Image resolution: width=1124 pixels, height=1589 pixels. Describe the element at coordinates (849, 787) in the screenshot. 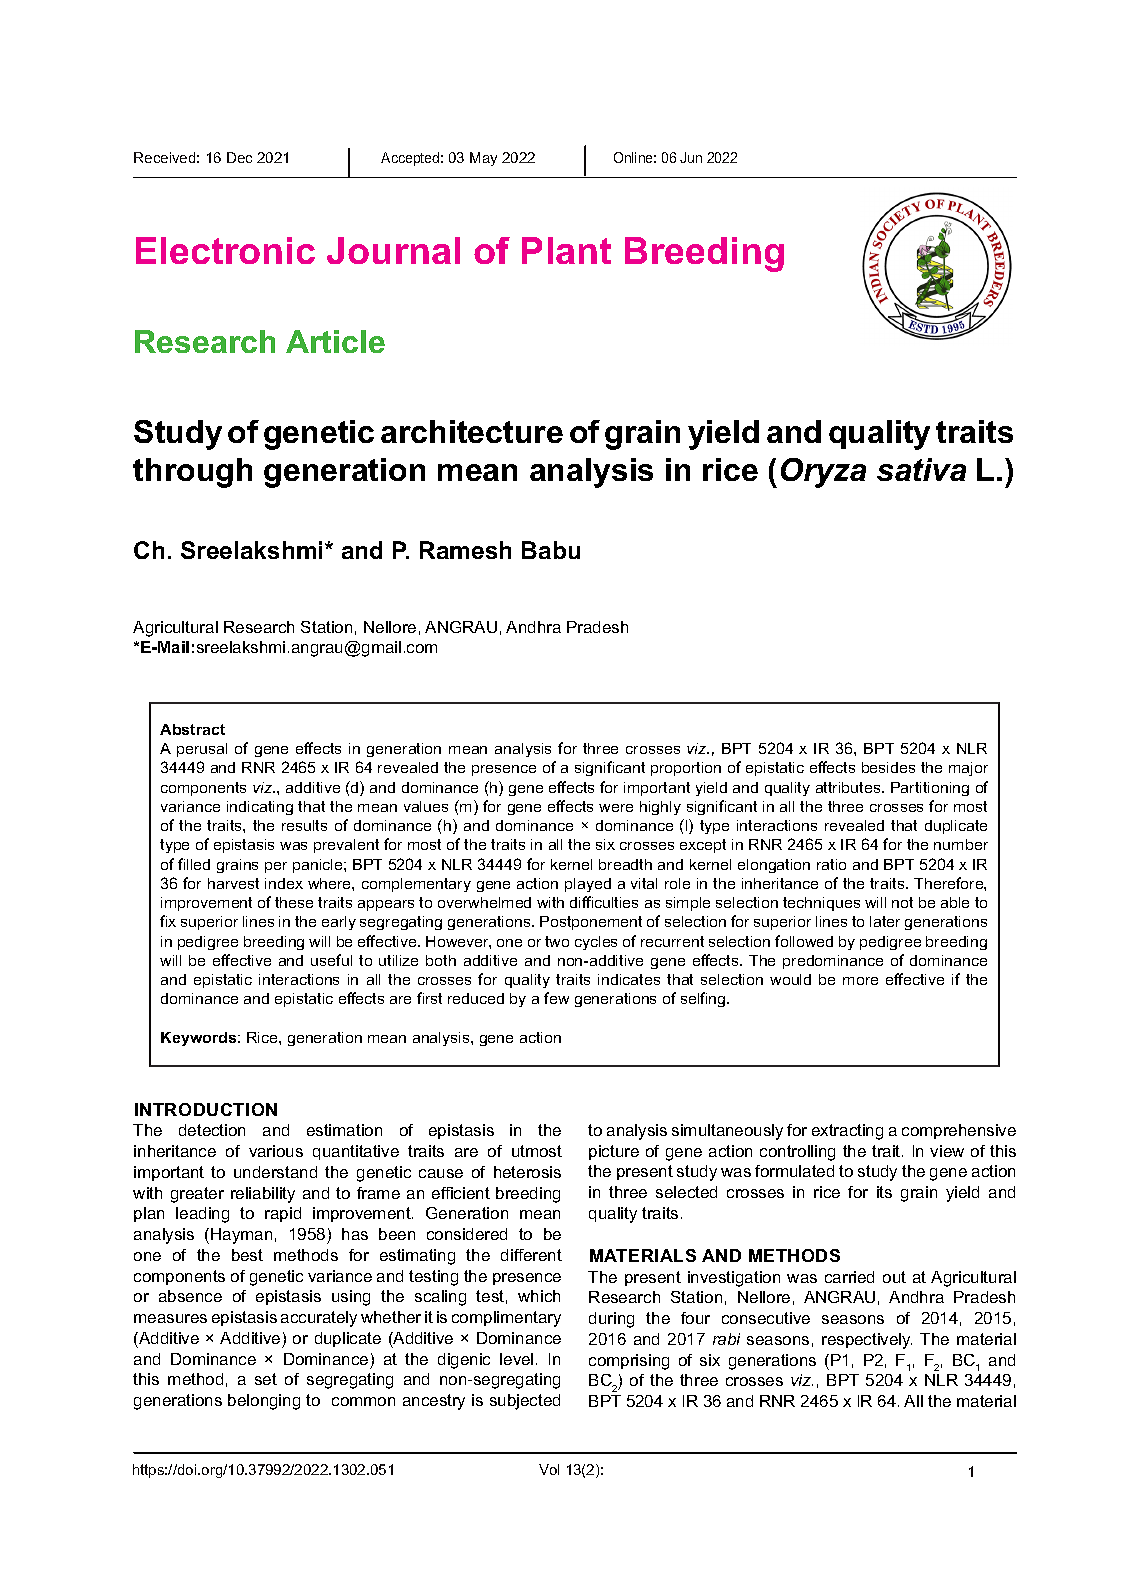

I see `attributes` at that location.
